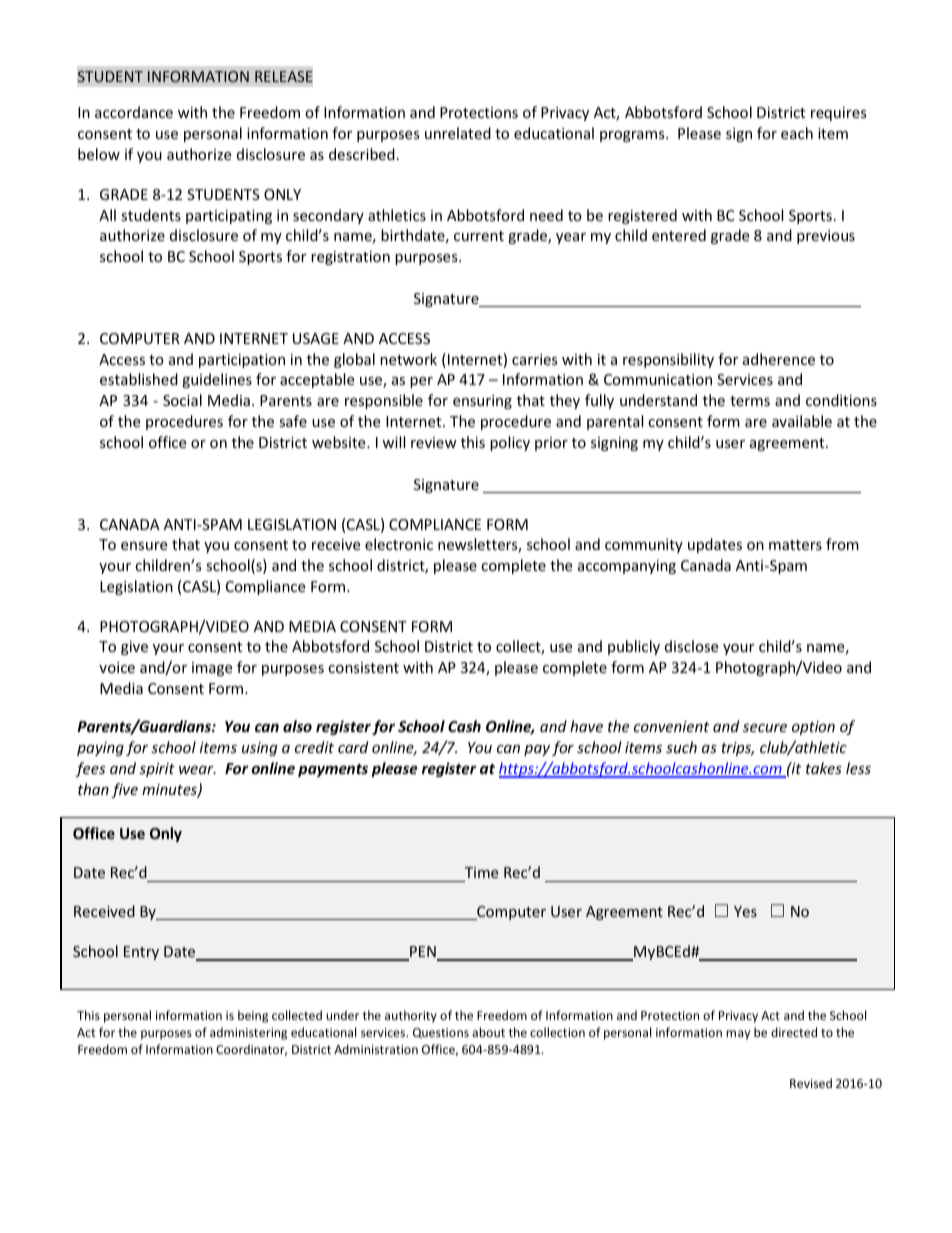 The width and height of the image is (952, 1233). I want to click on administering, so click(248, 1033).
